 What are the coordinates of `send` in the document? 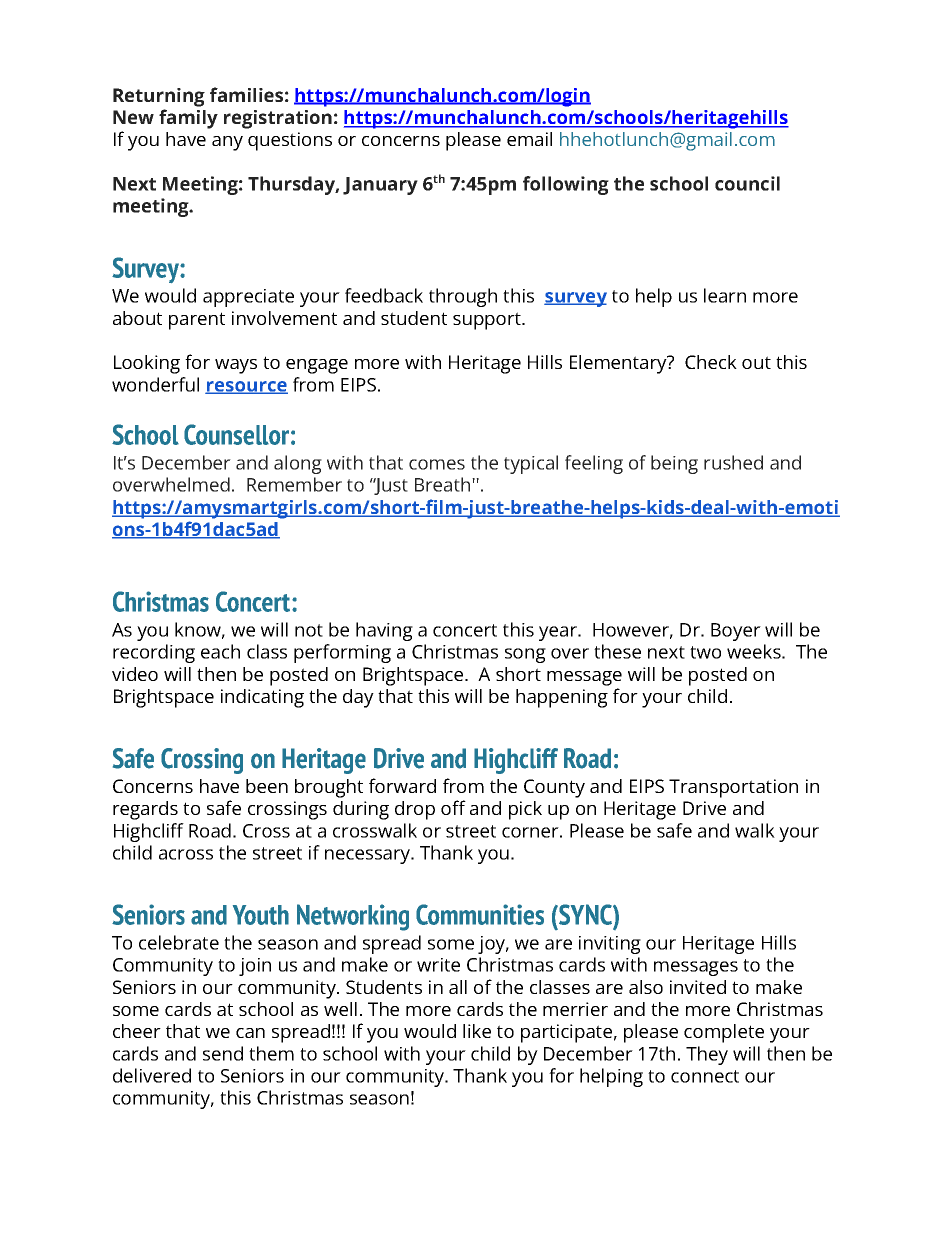 It's located at (223, 1053).
